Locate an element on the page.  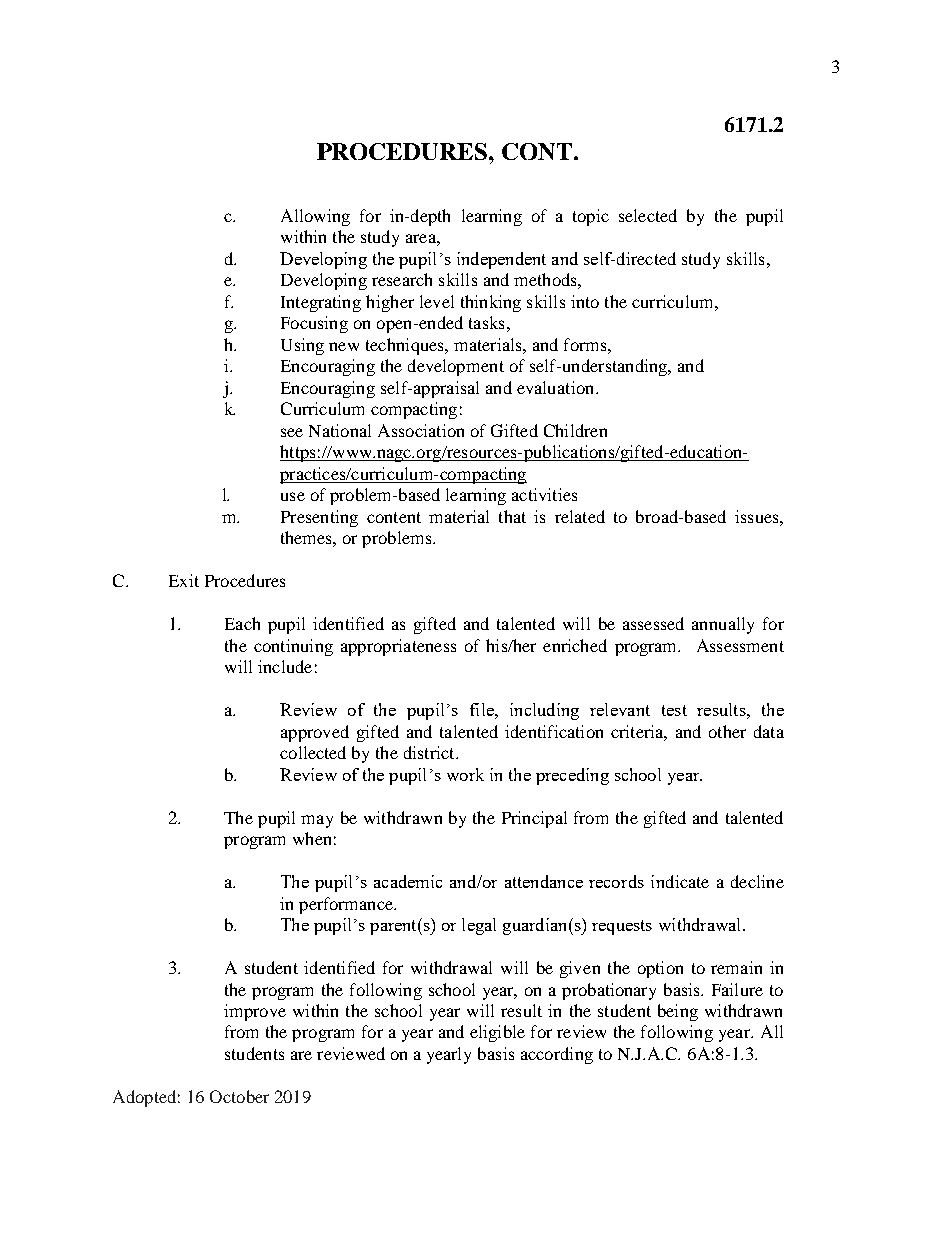
attendance is located at coordinates (544, 881).
